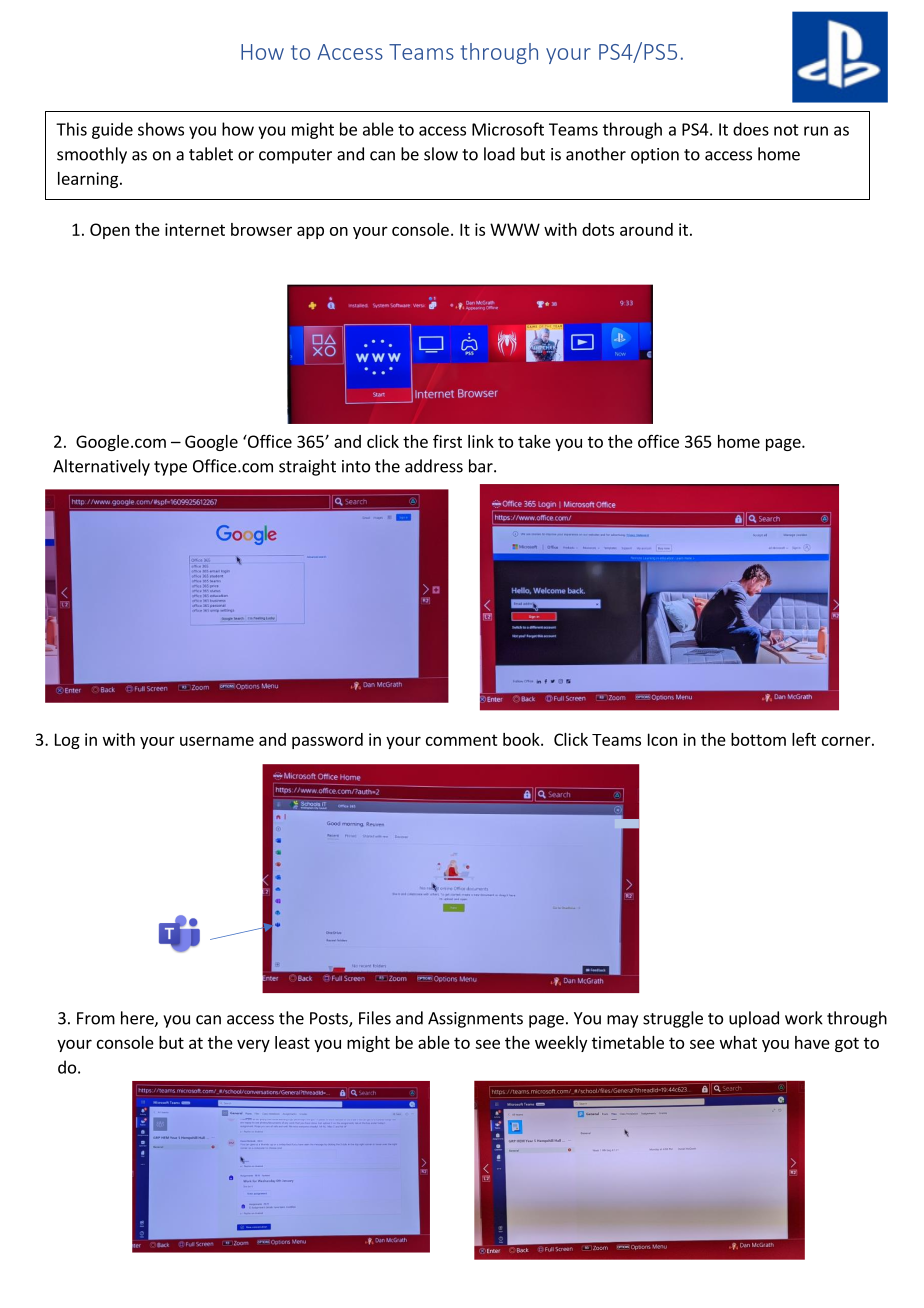 This image has width=924, height=1308. What do you see at coordinates (161, 129) in the image?
I see `shows` at bounding box center [161, 129].
